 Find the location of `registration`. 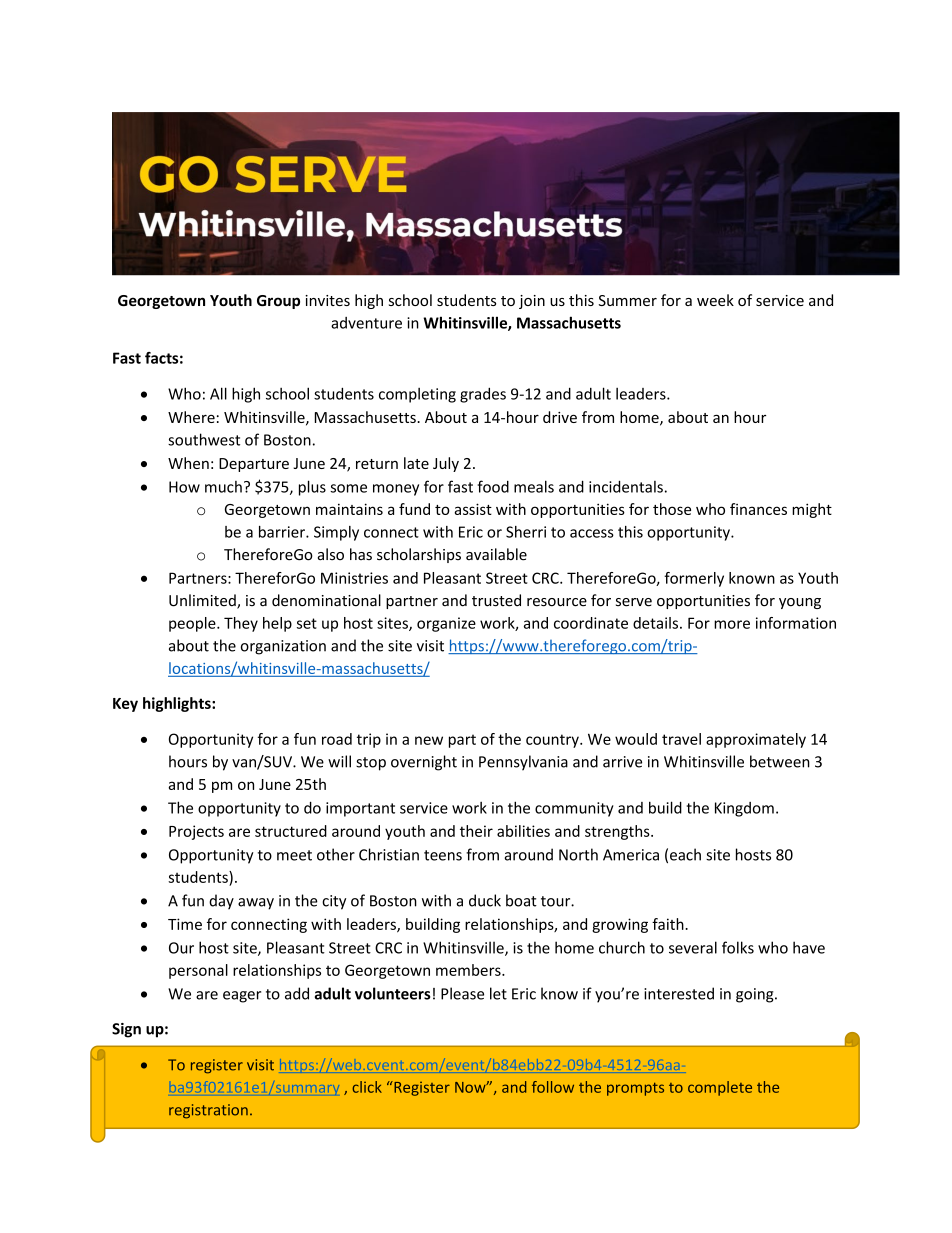

registration is located at coordinates (208, 1111).
